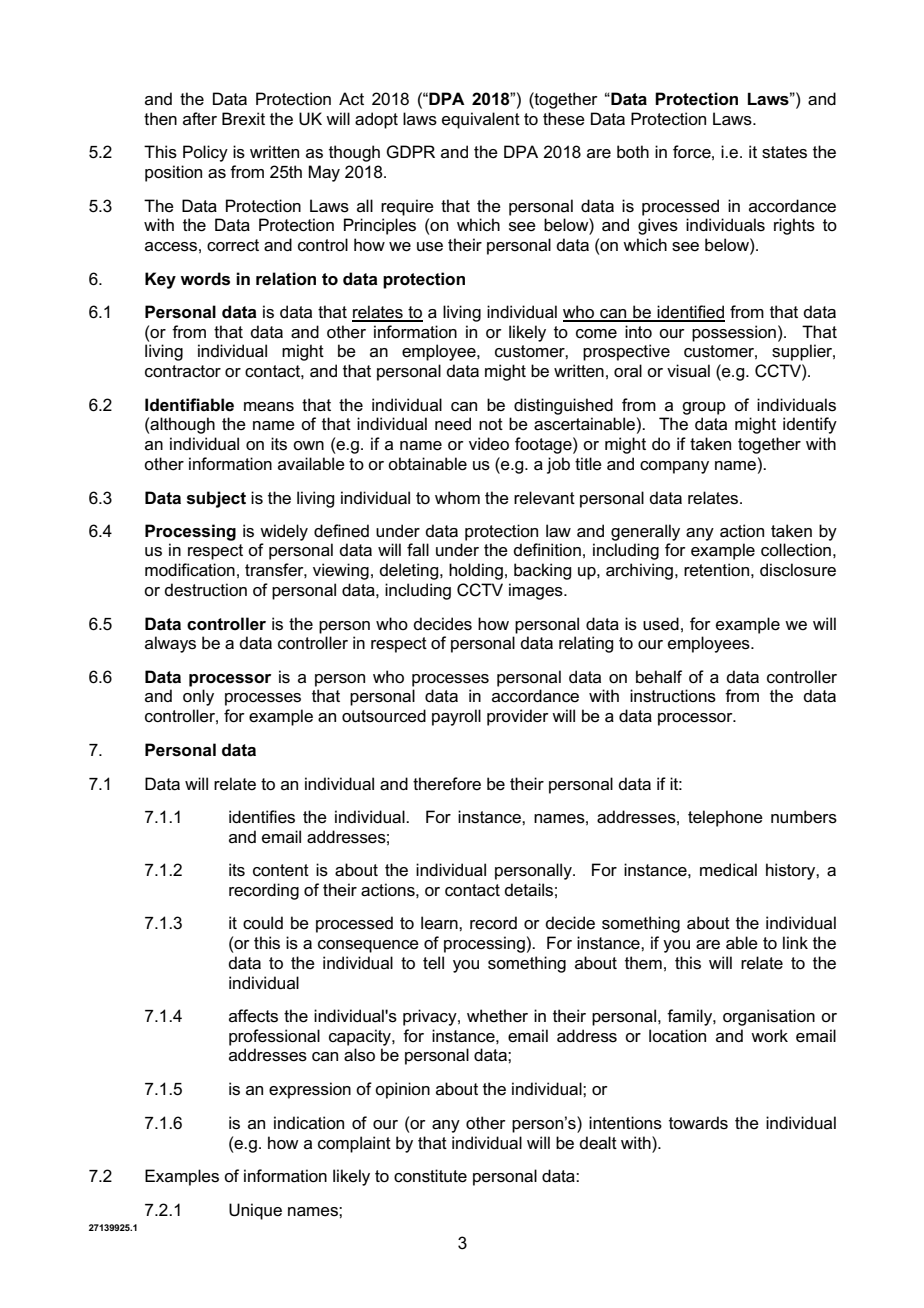  Describe the element at coordinates (481, 120) in the screenshot. I see `equivalent` at that location.
